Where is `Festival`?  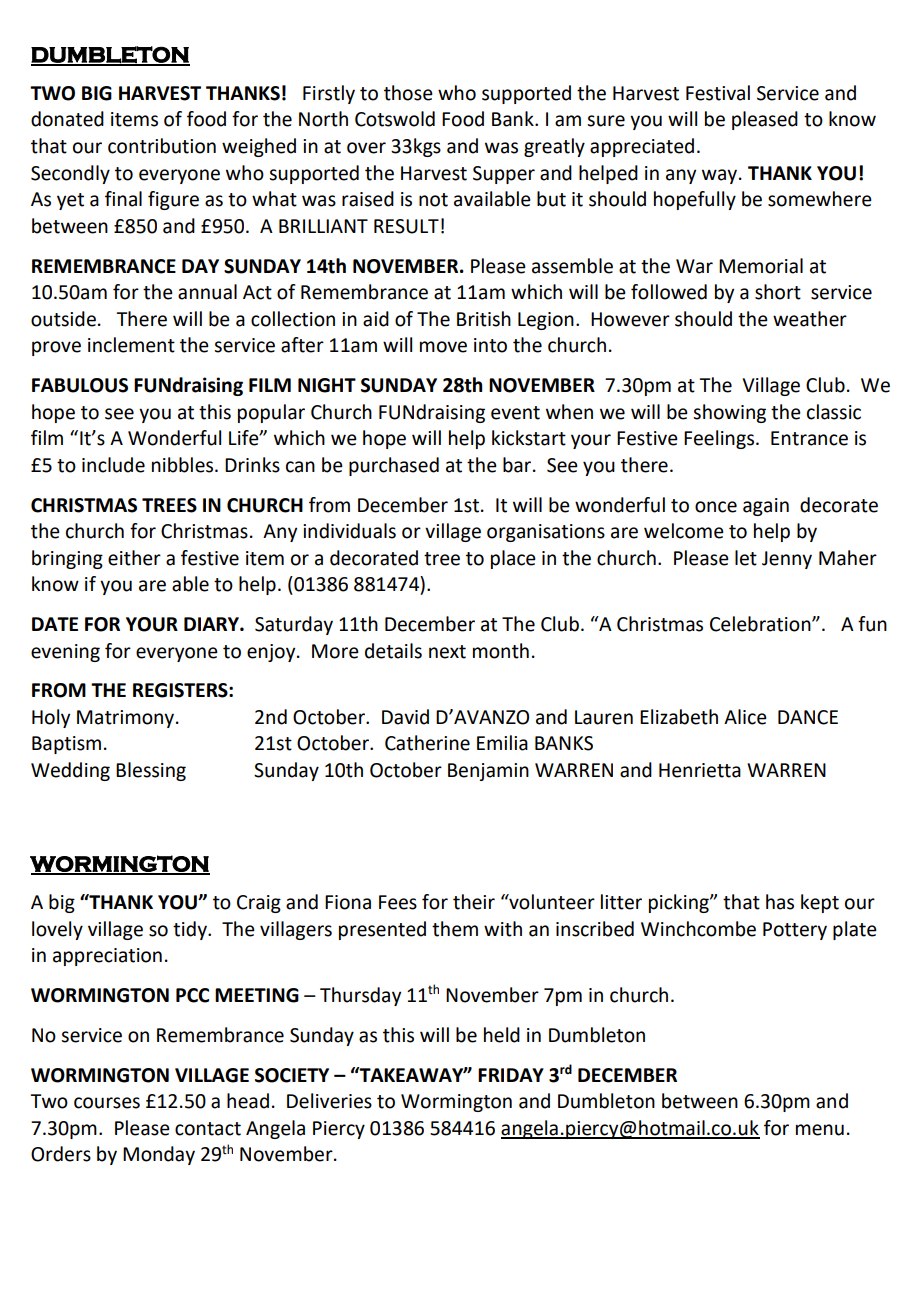 Festival is located at coordinates (718, 93).
